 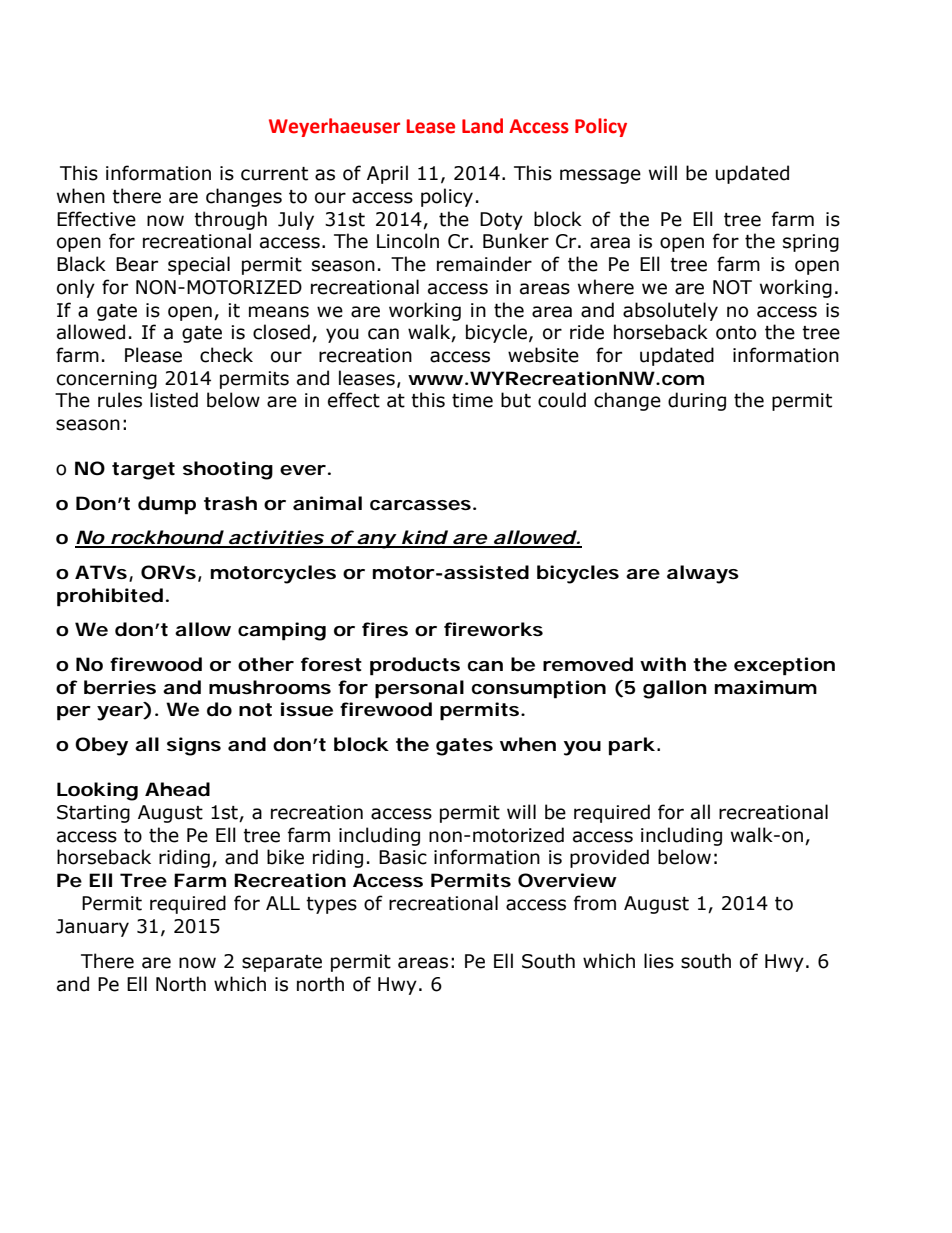 I want to click on during, so click(x=697, y=401).
